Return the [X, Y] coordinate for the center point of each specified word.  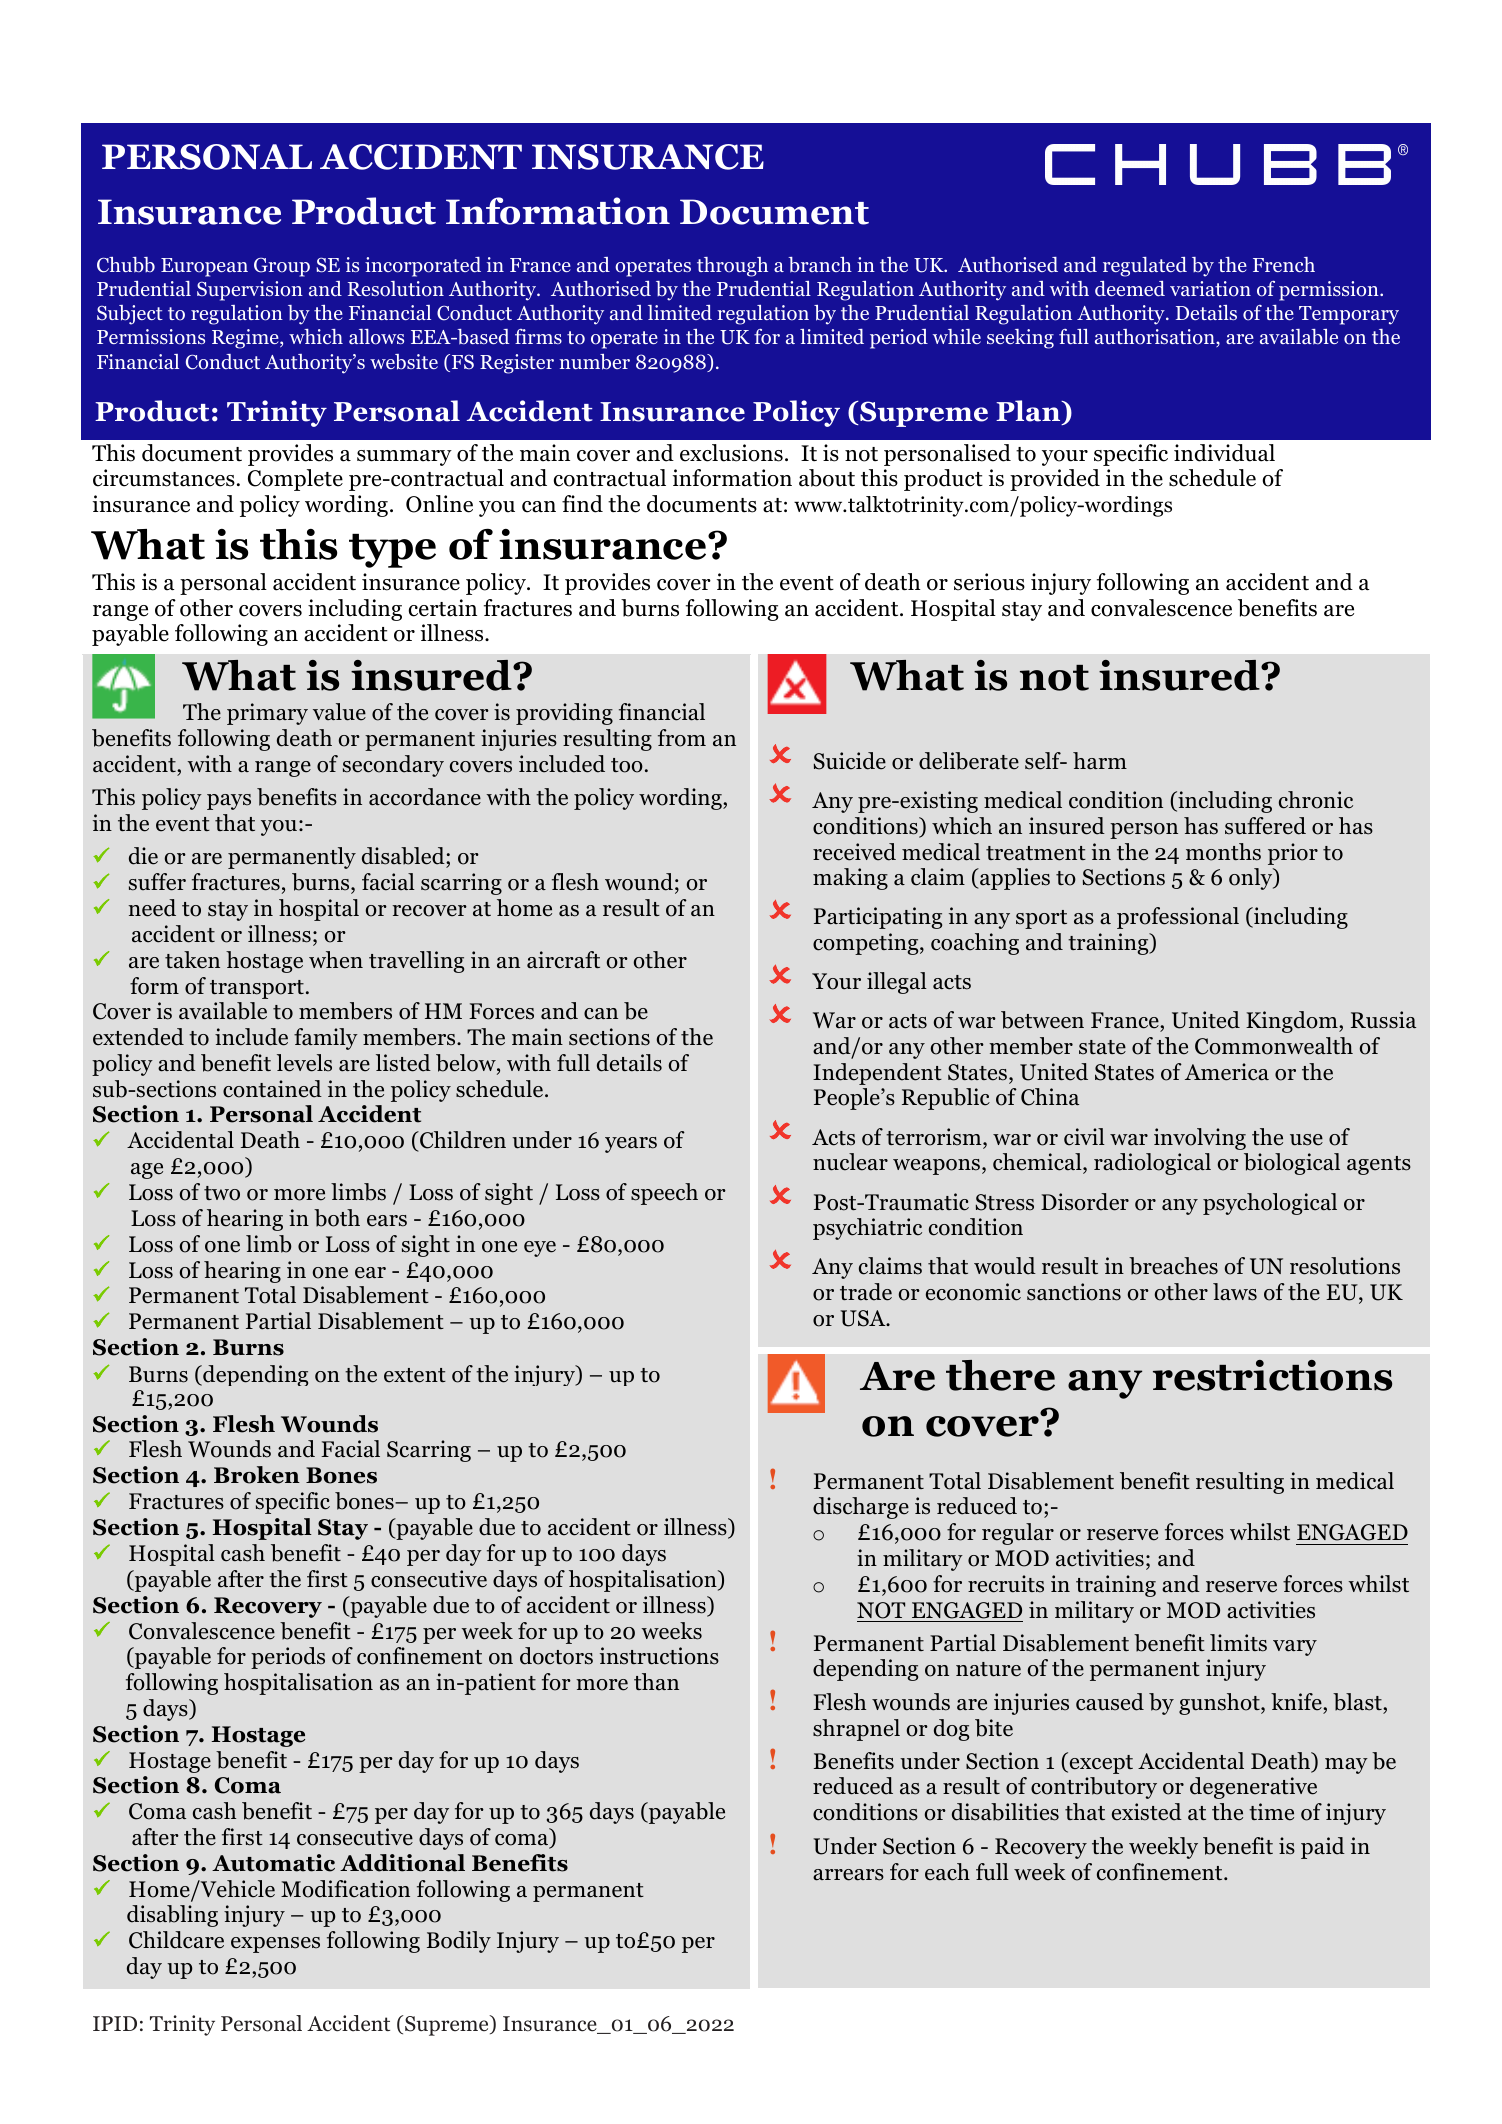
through [732, 267]
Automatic [273, 1863]
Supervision [250, 291]
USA [864, 1318]
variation [1210, 289]
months [1223, 852]
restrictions [1272, 1375]
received [854, 852]
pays [229, 802]
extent [415, 1375]
